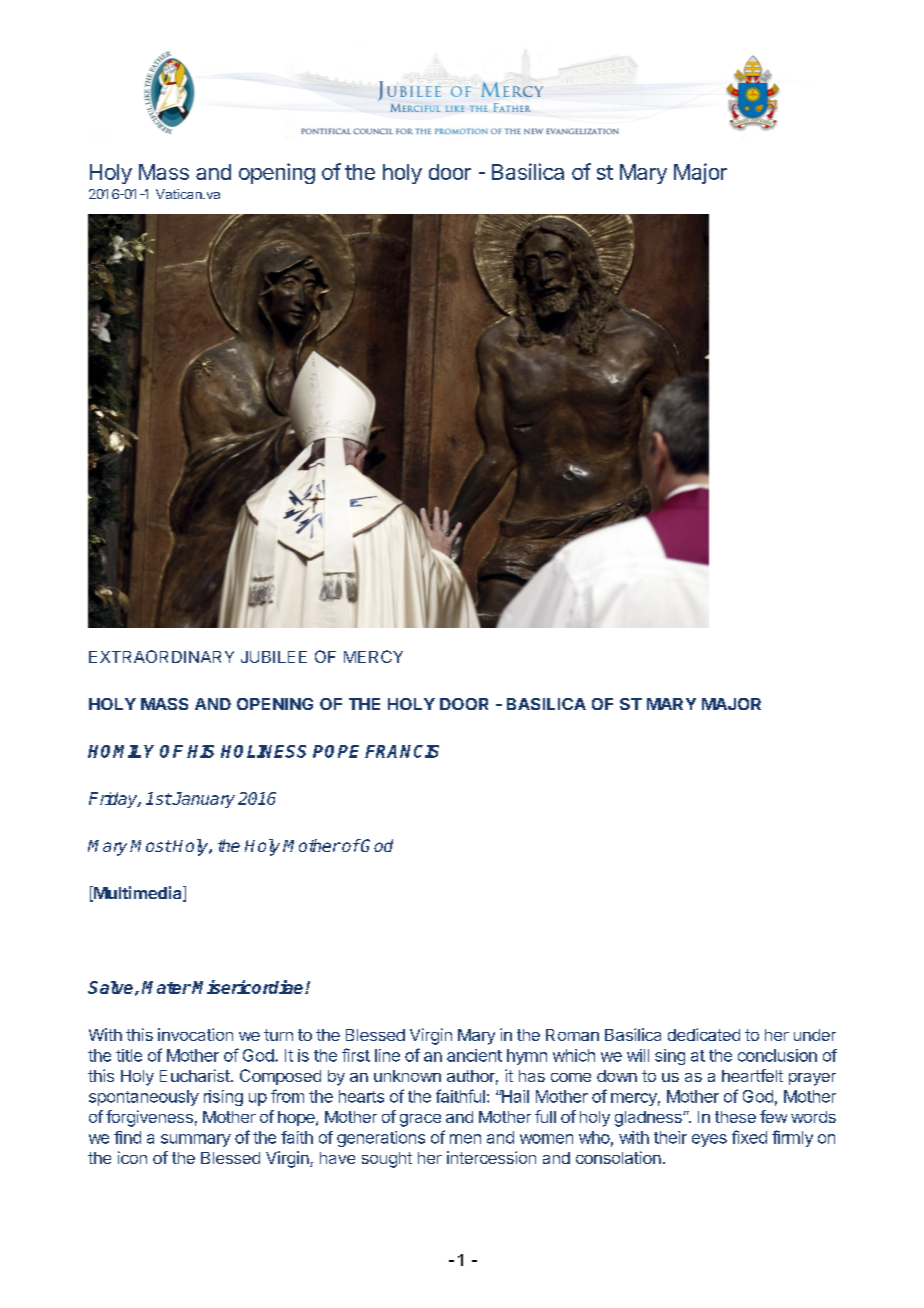  What do you see at coordinates (196, 1075) in the image?
I see `Eucharist` at bounding box center [196, 1075].
